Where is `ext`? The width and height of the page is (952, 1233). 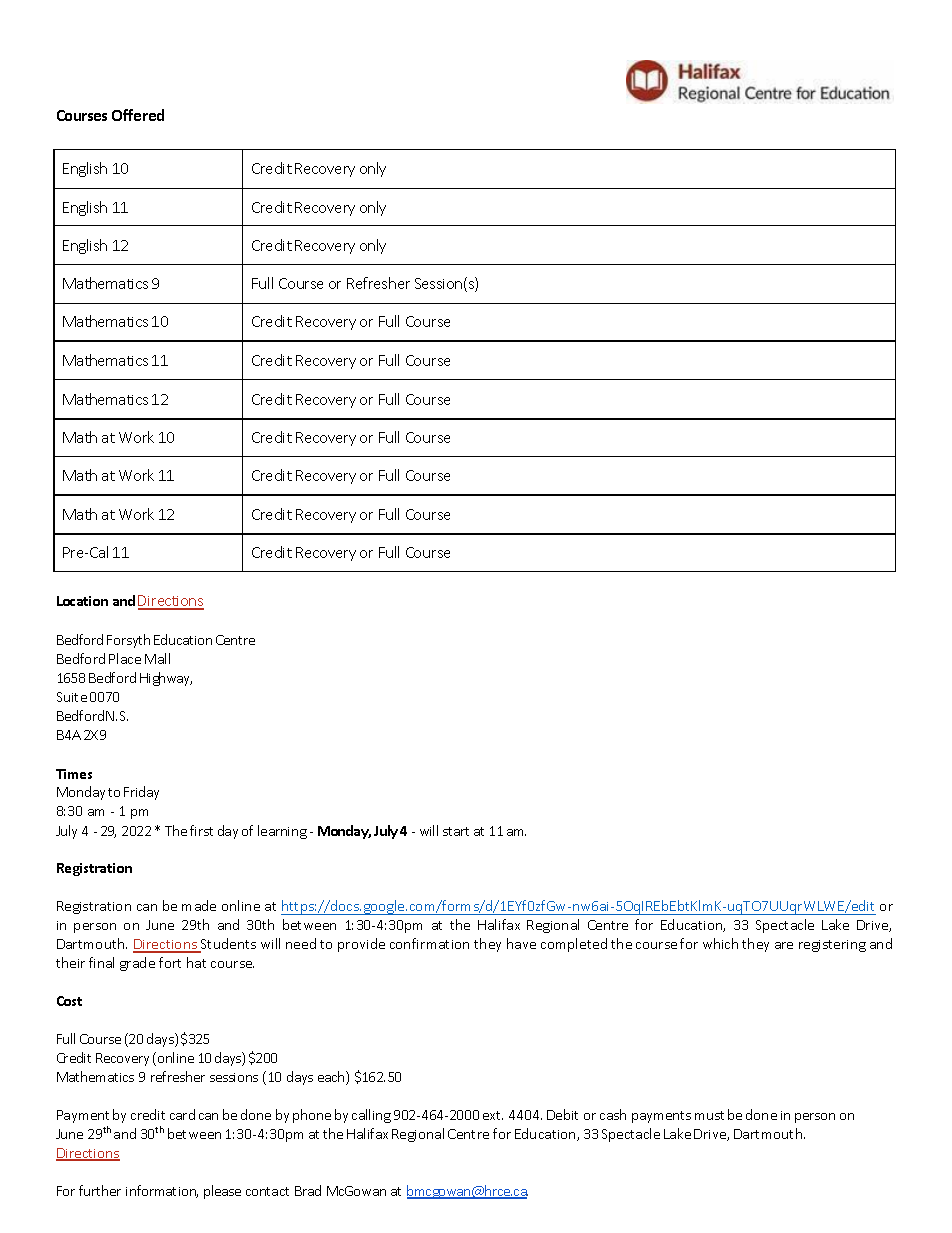
ext is located at coordinates (493, 1115).
